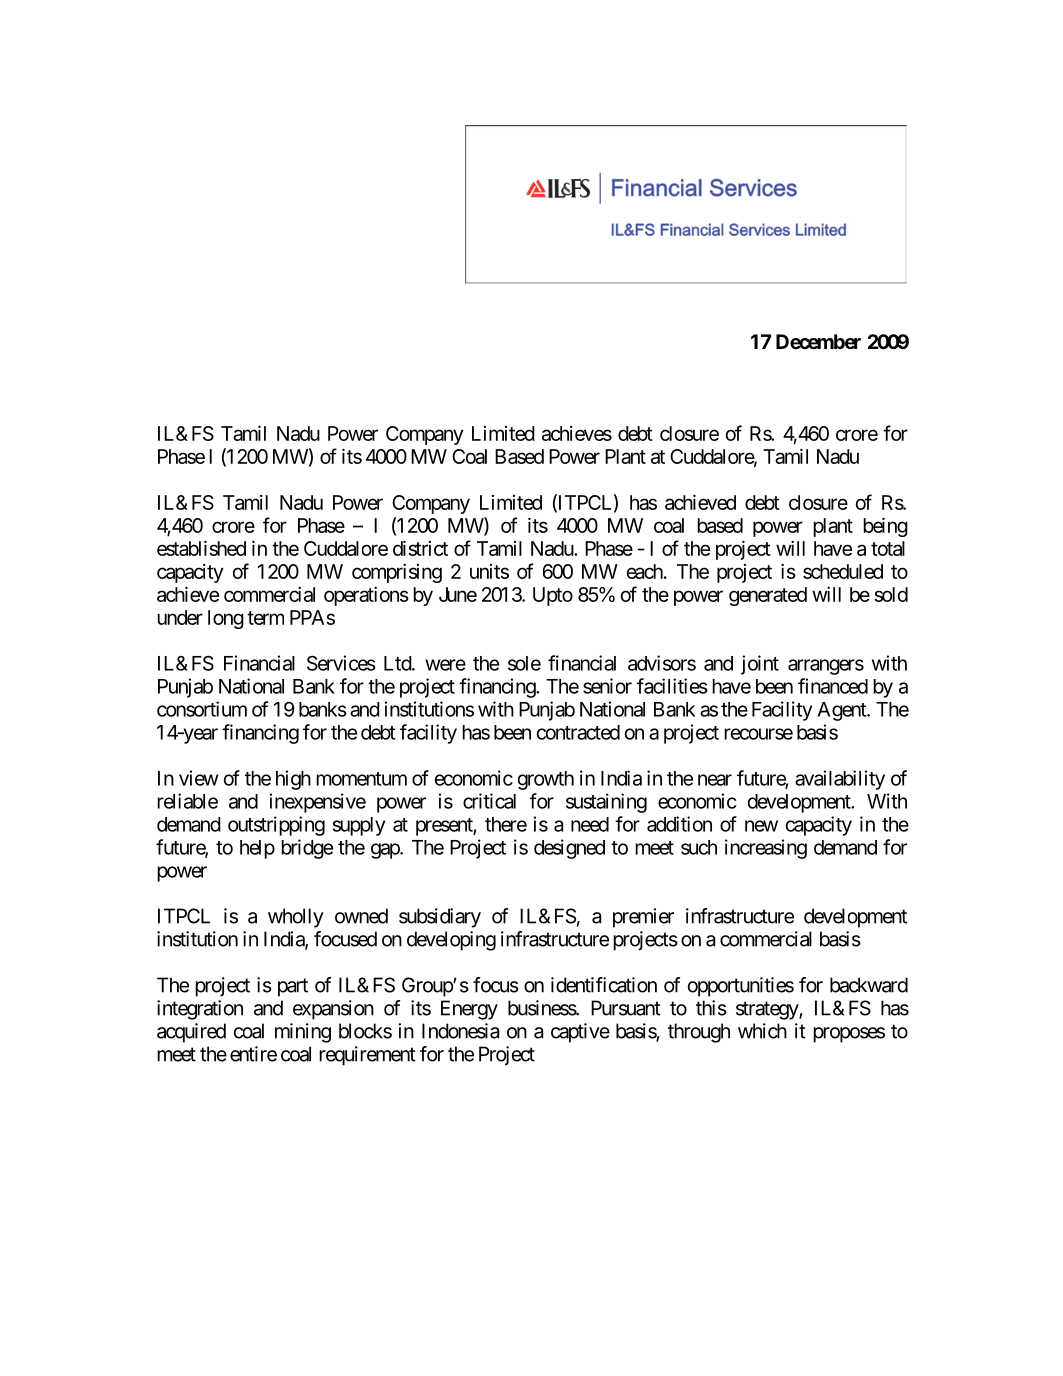  Describe the element at coordinates (569, 849) in the page. I see `designed` at that location.
